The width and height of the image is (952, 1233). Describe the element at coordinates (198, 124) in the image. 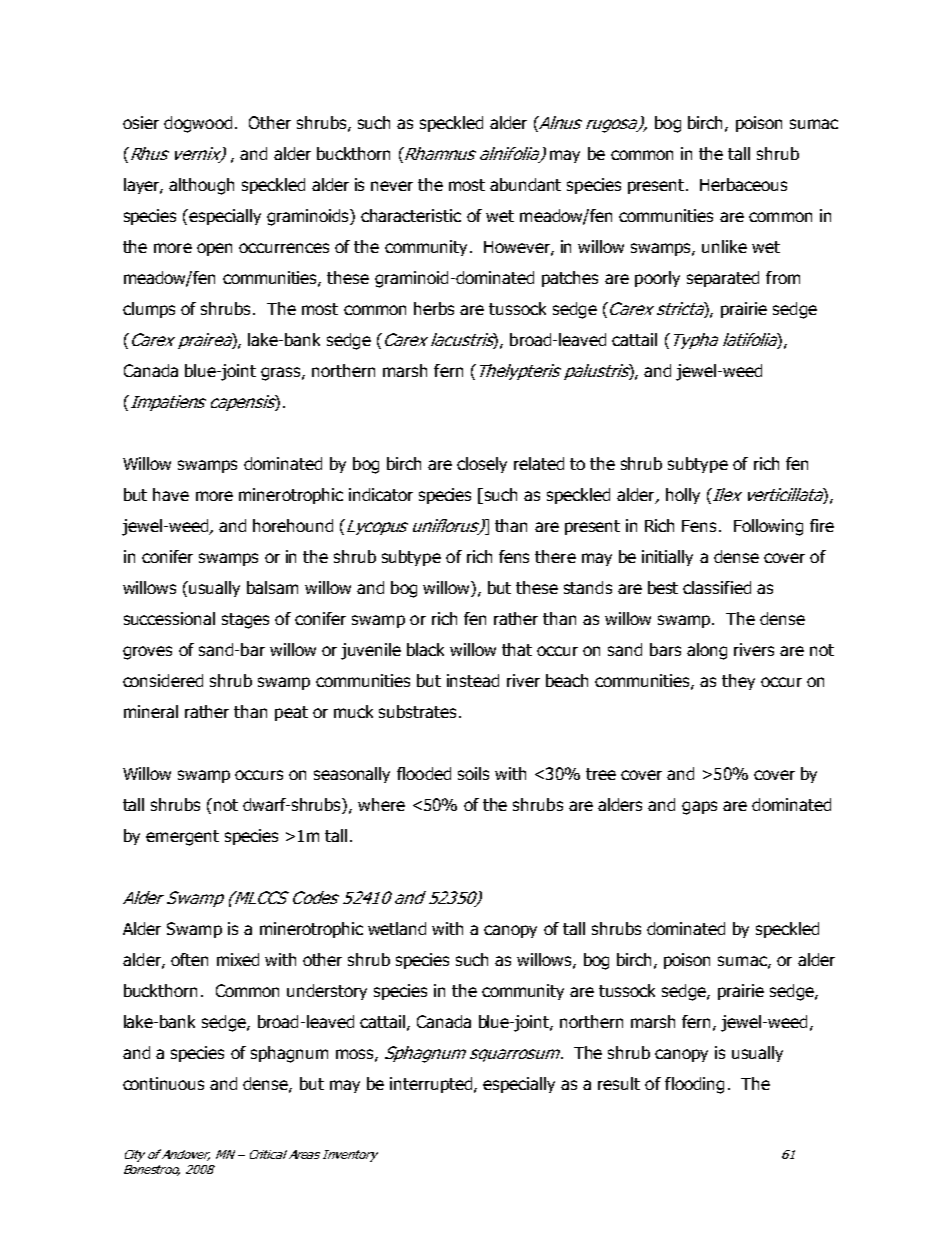

I see `dogwood` at that location.
